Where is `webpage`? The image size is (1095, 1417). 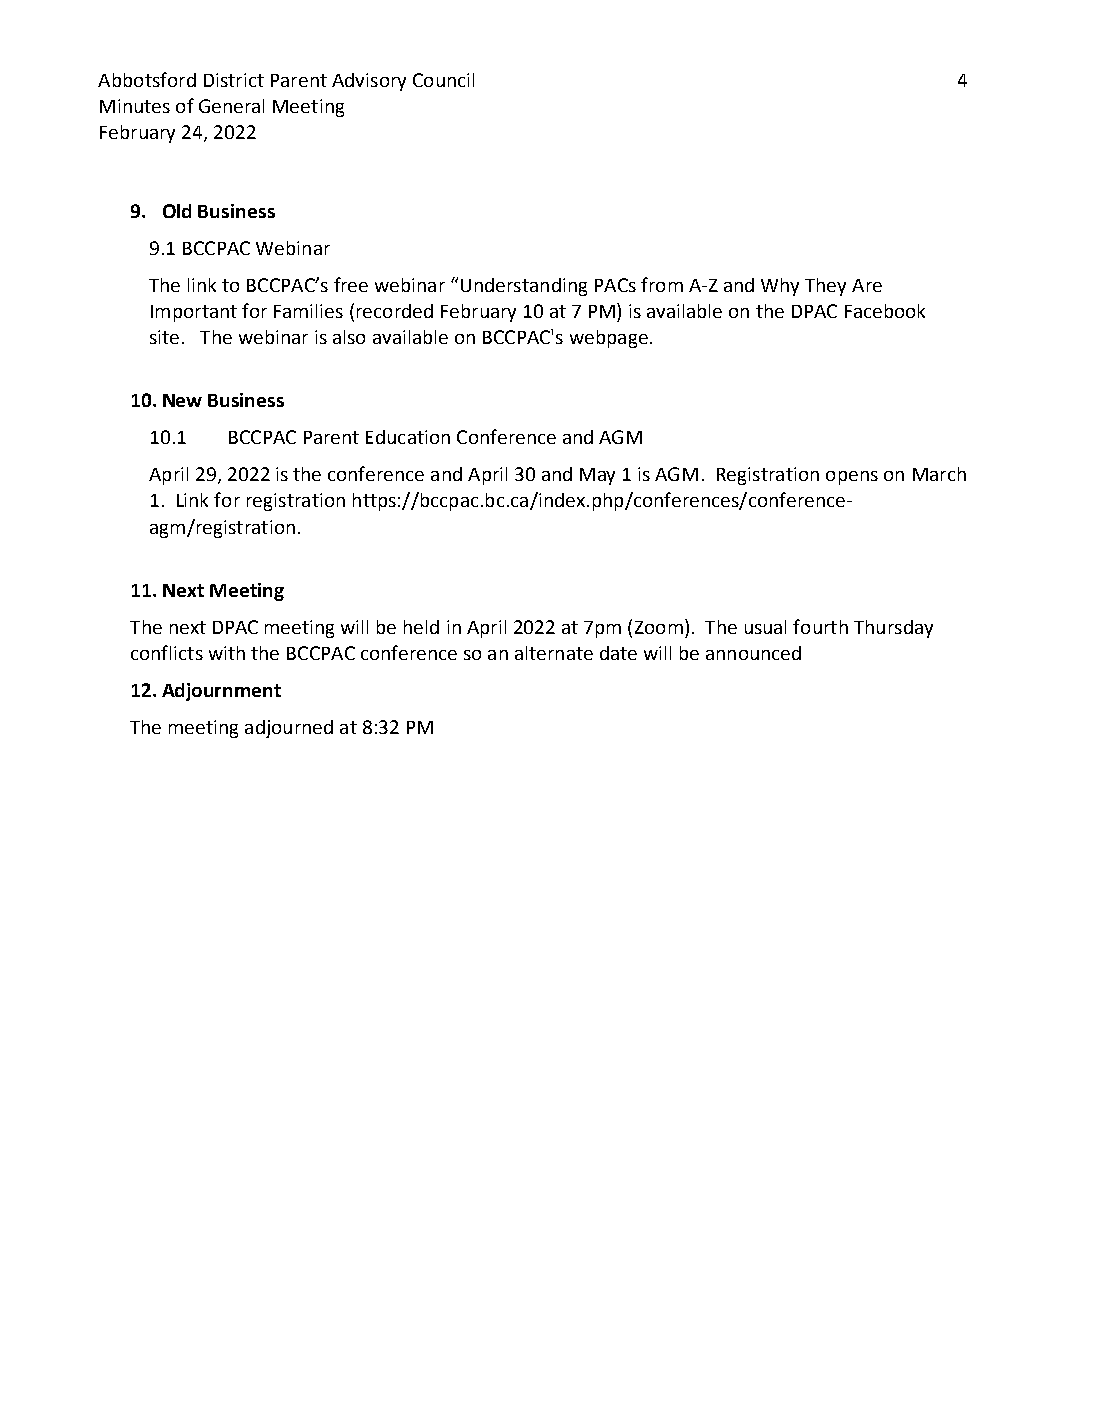
webpage is located at coordinates (609, 339).
